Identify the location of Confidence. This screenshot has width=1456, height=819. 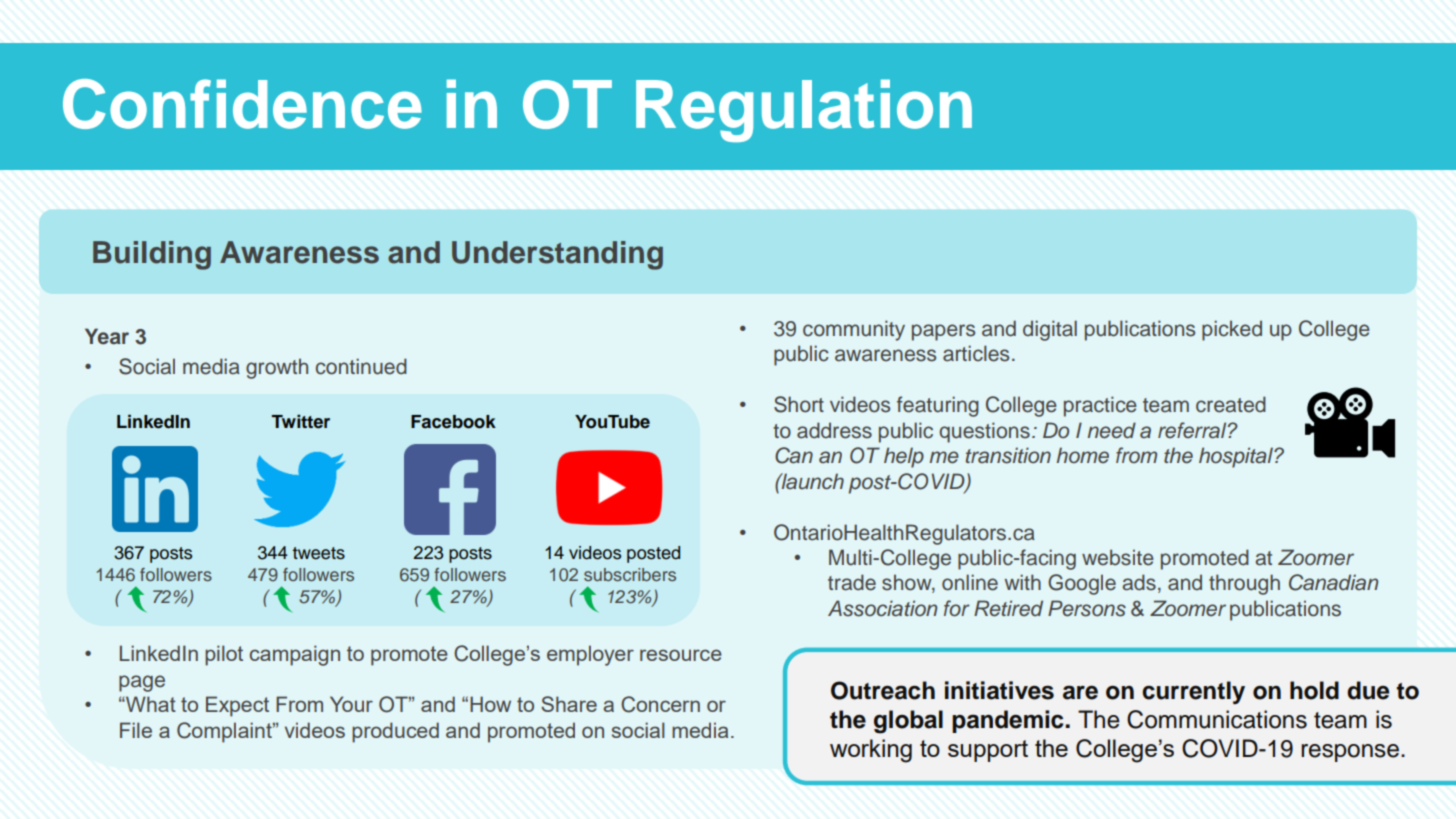
(242, 104).
